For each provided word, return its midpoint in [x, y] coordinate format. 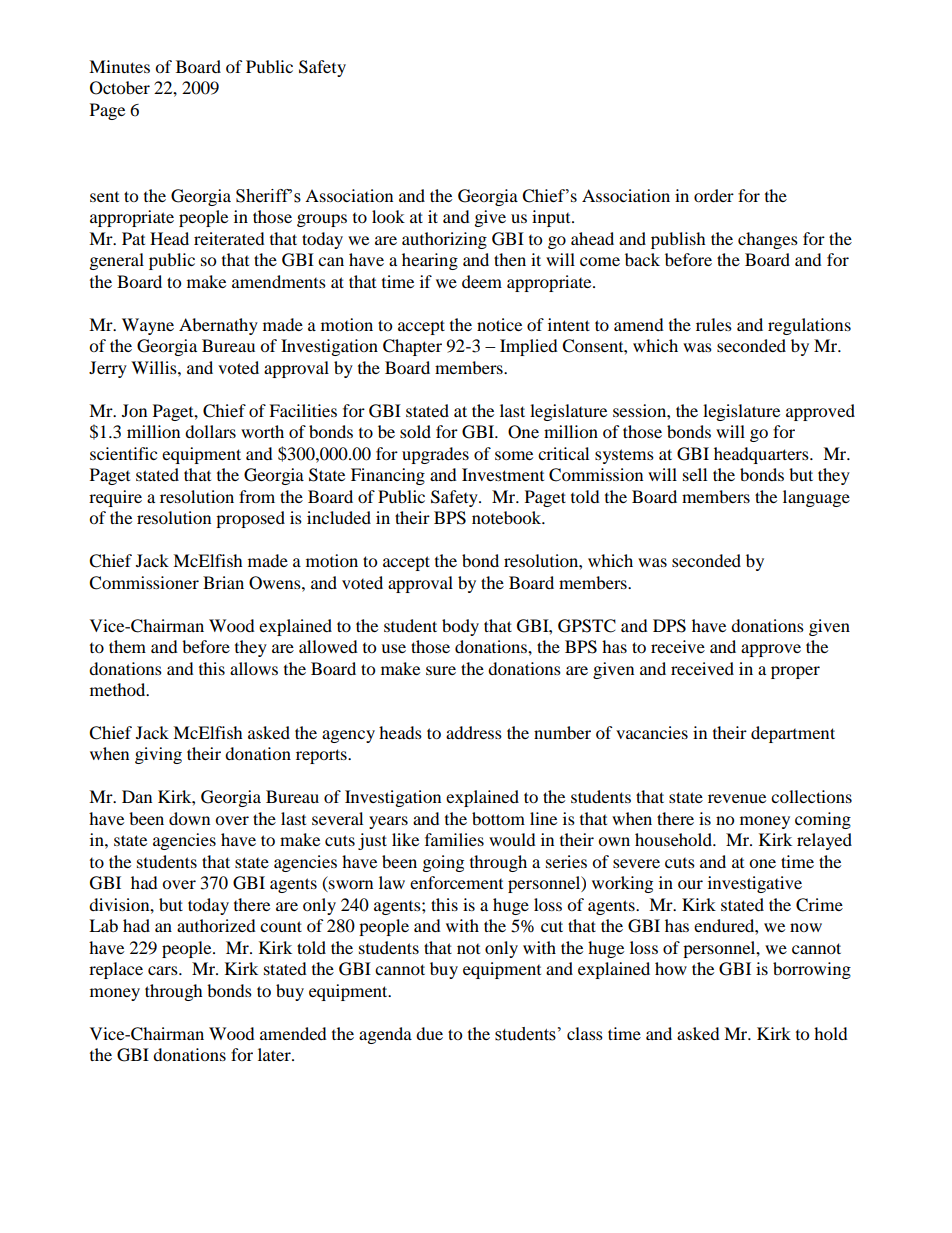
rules [714, 324]
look [388, 216]
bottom [498, 818]
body [460, 627]
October [120, 88]
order [714, 195]
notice [499, 324]
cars [164, 970]
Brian [223, 582]
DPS [669, 626]
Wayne [148, 326]
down [189, 818]
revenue [737, 798]
